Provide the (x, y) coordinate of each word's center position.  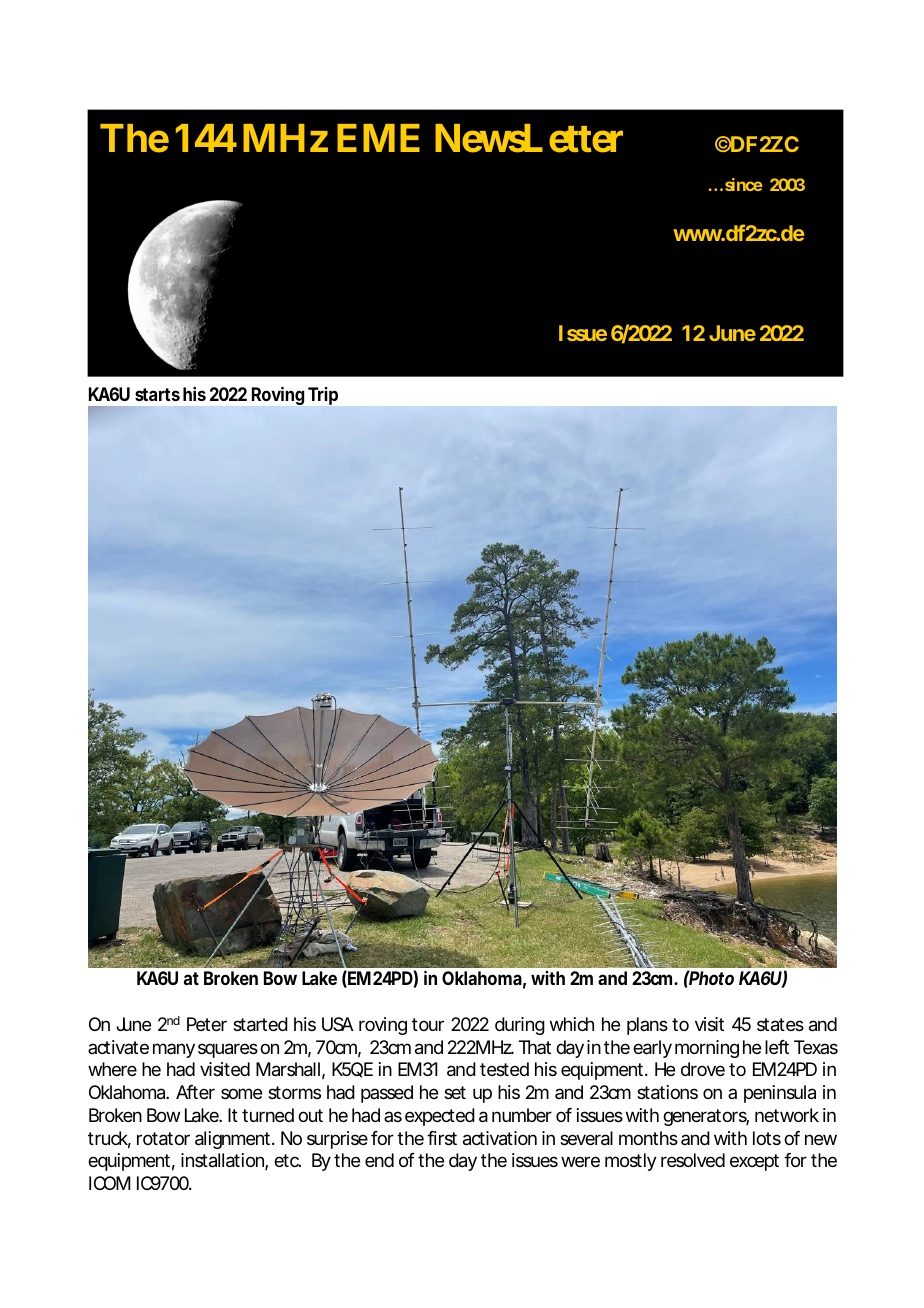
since (742, 184)
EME (378, 138)
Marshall (288, 1069)
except (754, 1162)
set (455, 1092)
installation (221, 1160)
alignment (232, 1140)
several (586, 1138)
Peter (206, 1024)
